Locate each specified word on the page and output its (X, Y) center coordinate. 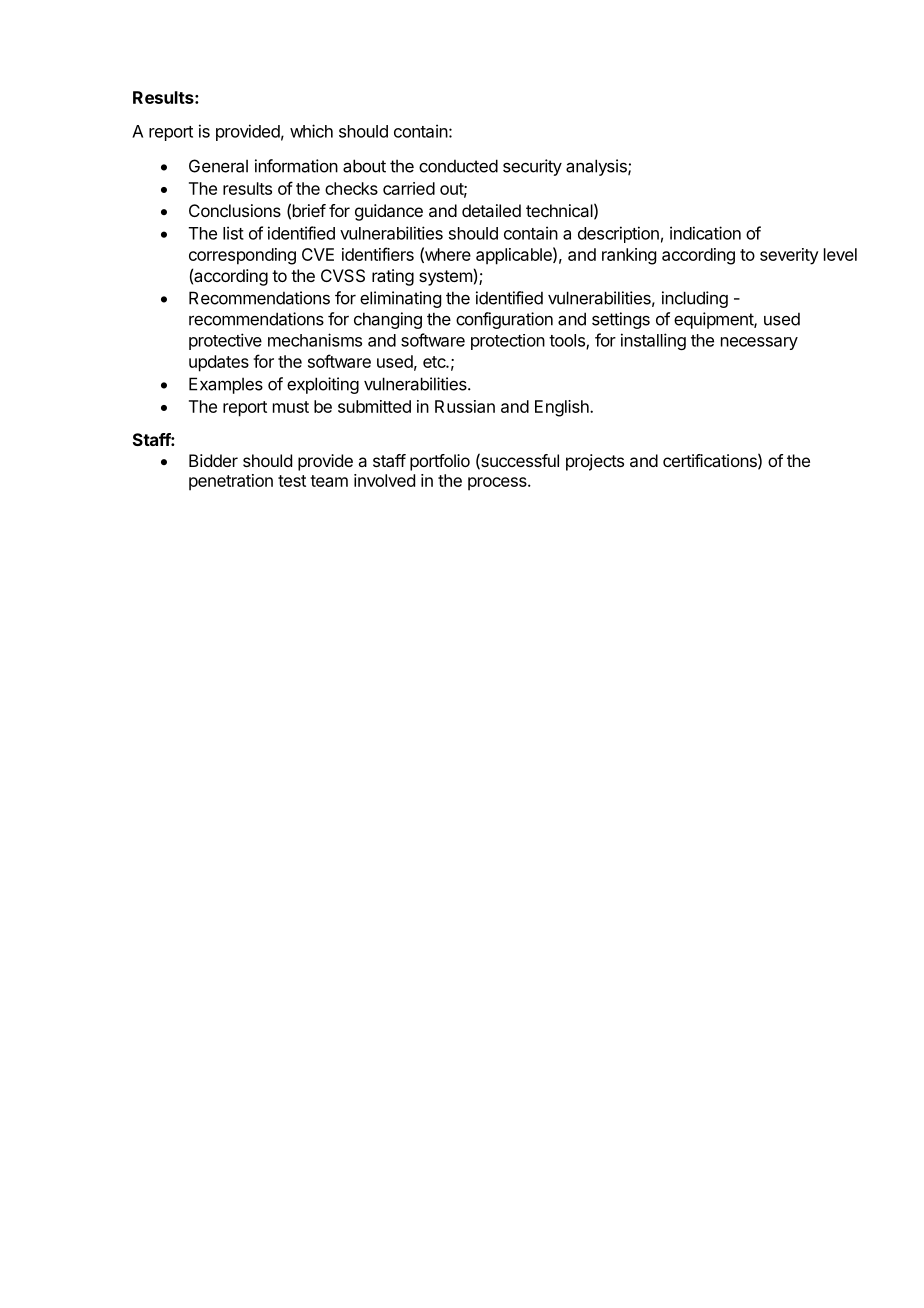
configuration (504, 320)
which (311, 131)
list (233, 233)
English (563, 408)
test (292, 481)
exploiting (323, 385)
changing (388, 320)
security (532, 167)
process (498, 484)
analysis (597, 167)
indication (705, 233)
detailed (491, 210)
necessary (759, 343)
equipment (714, 320)
